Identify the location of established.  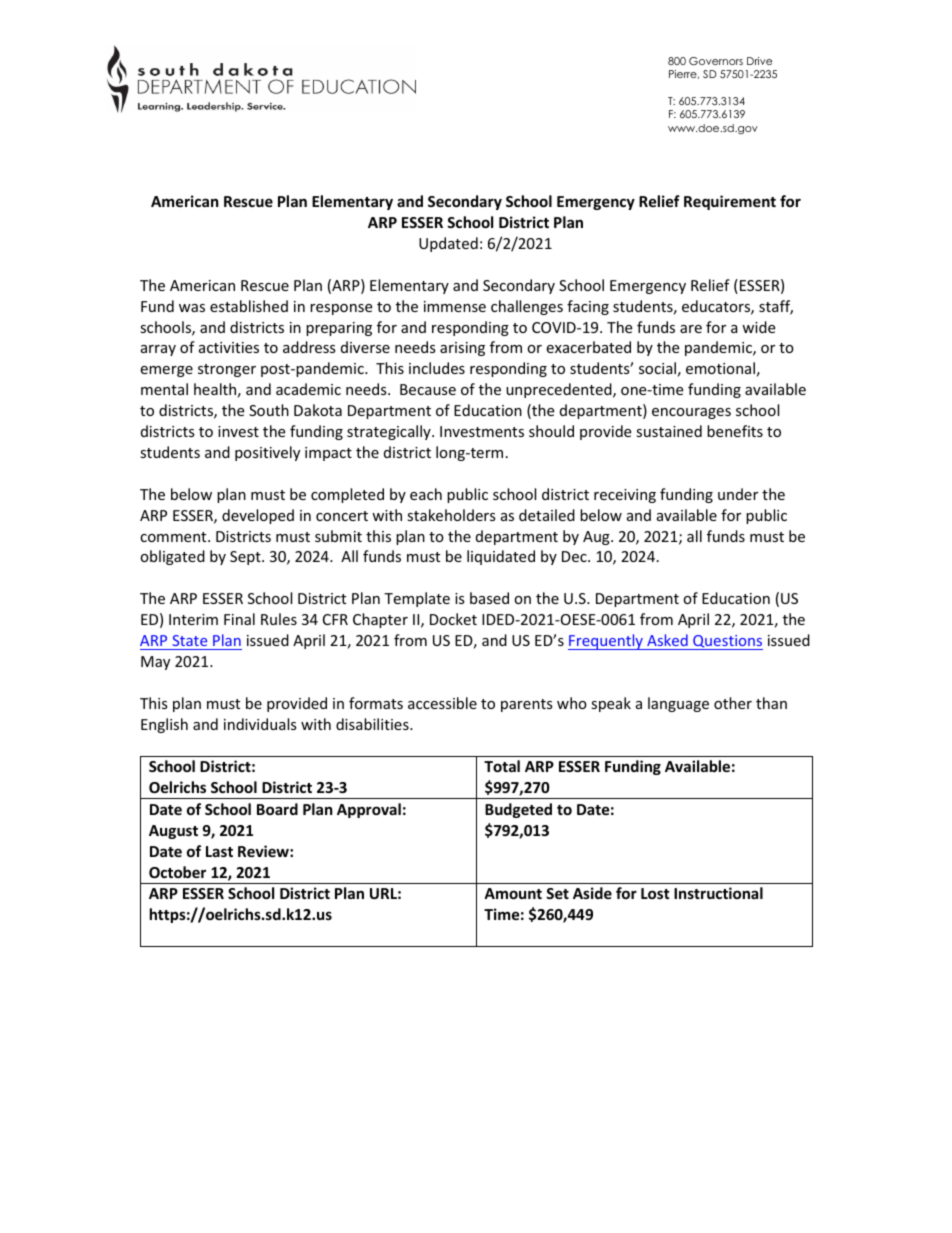
(249, 306).
